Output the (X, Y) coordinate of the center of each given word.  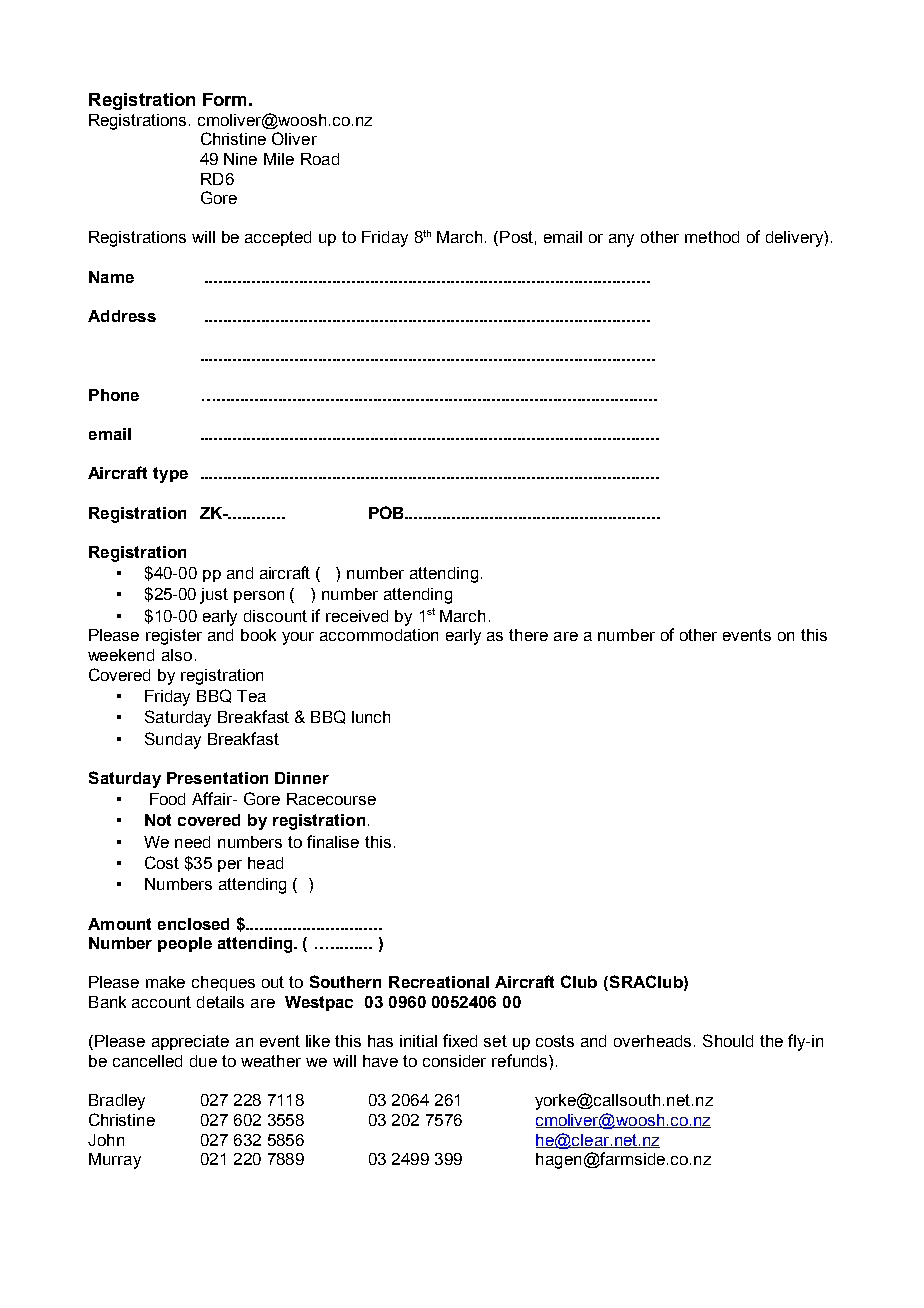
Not (158, 820)
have (380, 1061)
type (170, 475)
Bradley (117, 1102)
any (621, 240)
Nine (240, 159)
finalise (333, 841)
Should (728, 1040)
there (528, 635)
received (357, 616)
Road (320, 159)
